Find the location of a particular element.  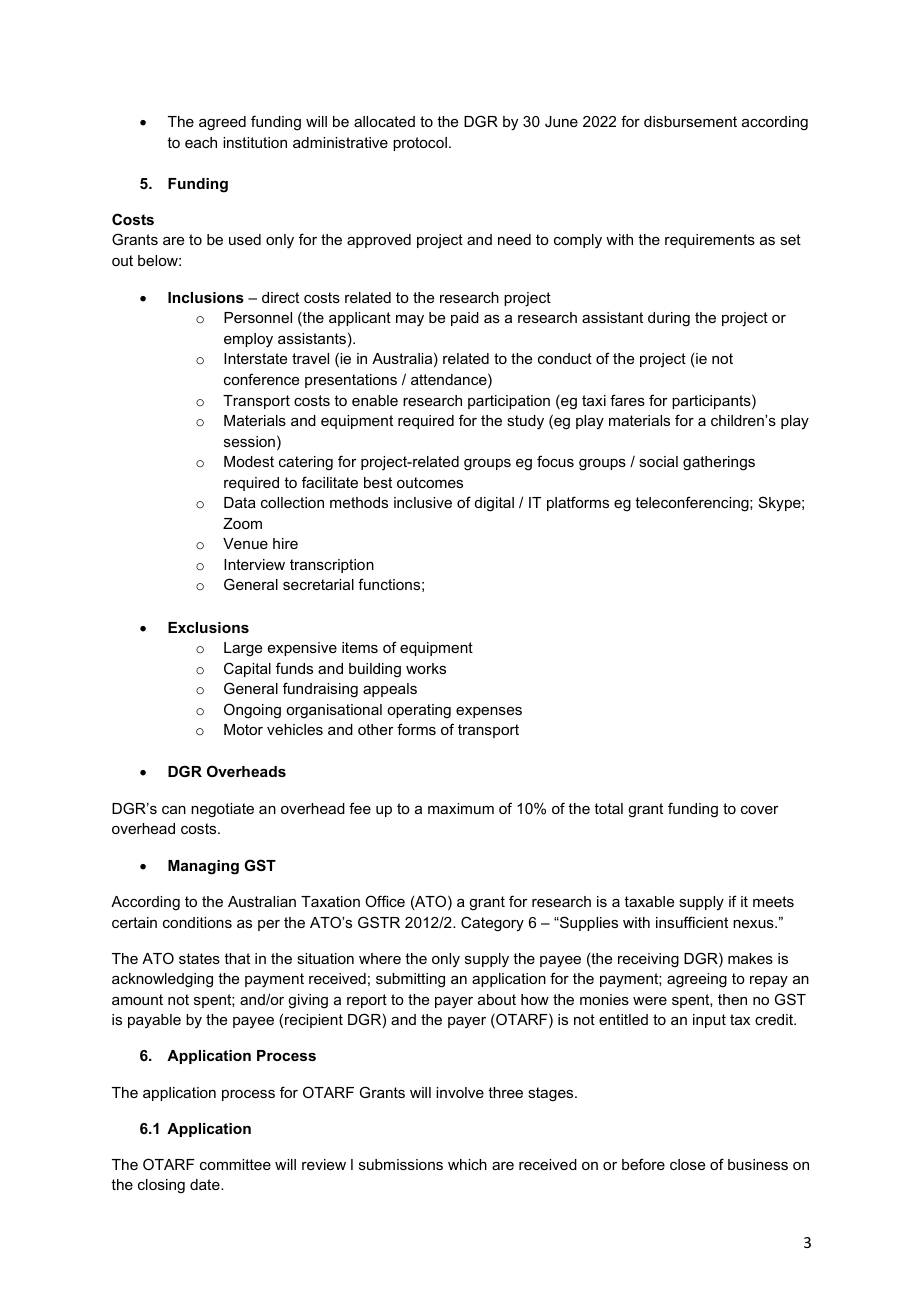

gatherings is located at coordinates (719, 463).
